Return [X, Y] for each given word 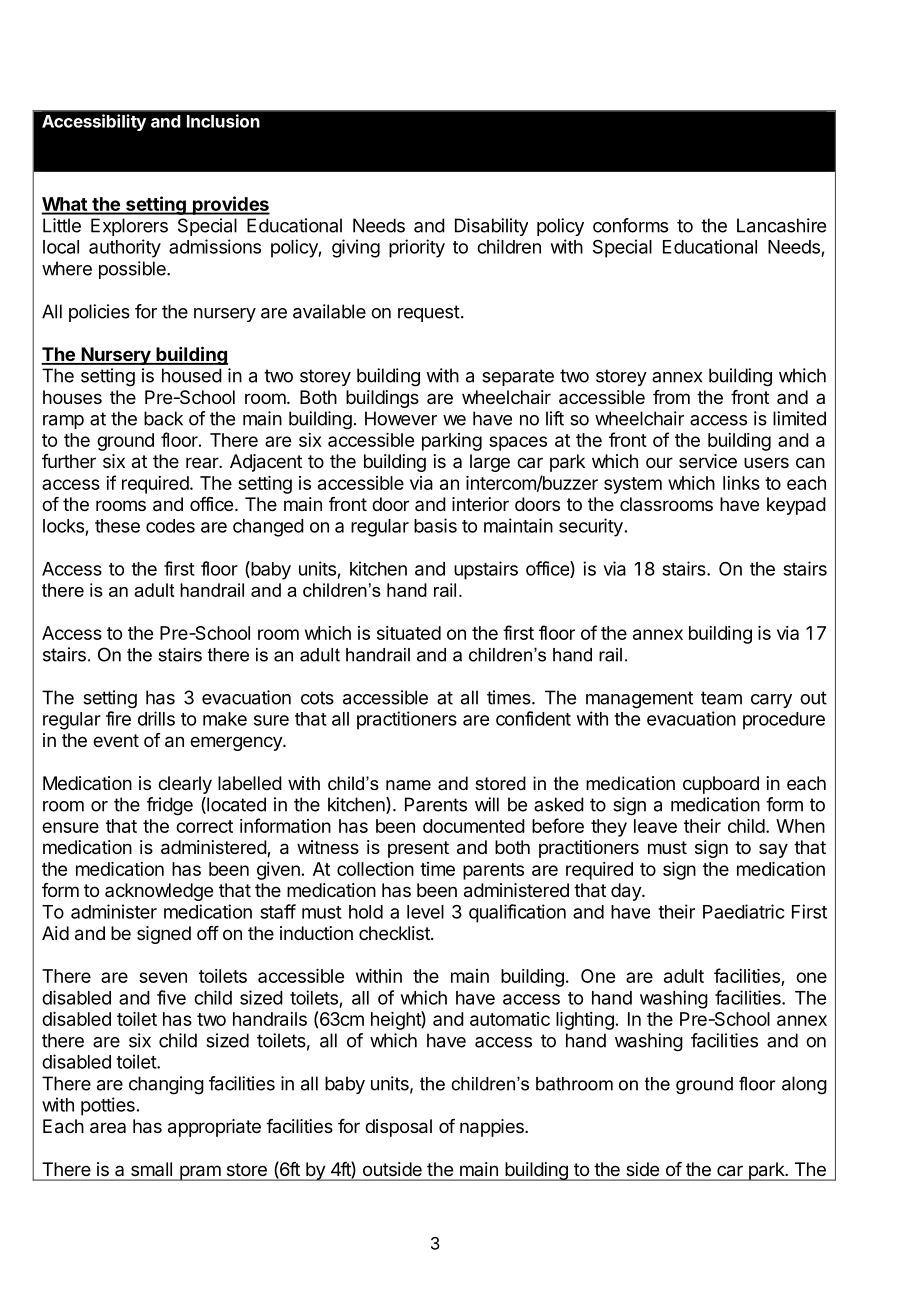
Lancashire [781, 225]
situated [409, 633]
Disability [491, 227]
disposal [398, 1128]
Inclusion [223, 121]
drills [156, 718]
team [721, 698]
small [151, 1169]
